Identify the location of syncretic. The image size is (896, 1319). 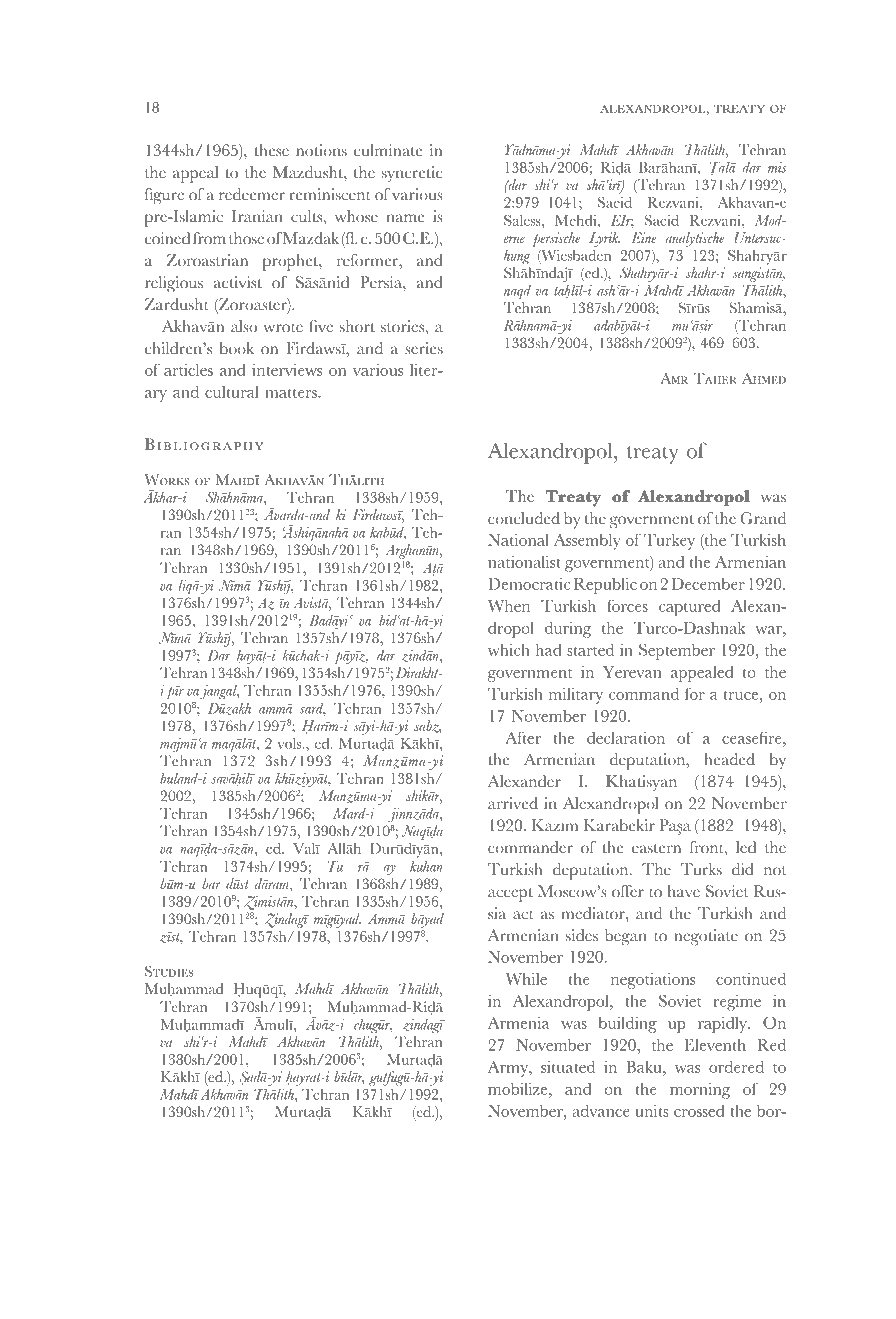
(412, 174).
